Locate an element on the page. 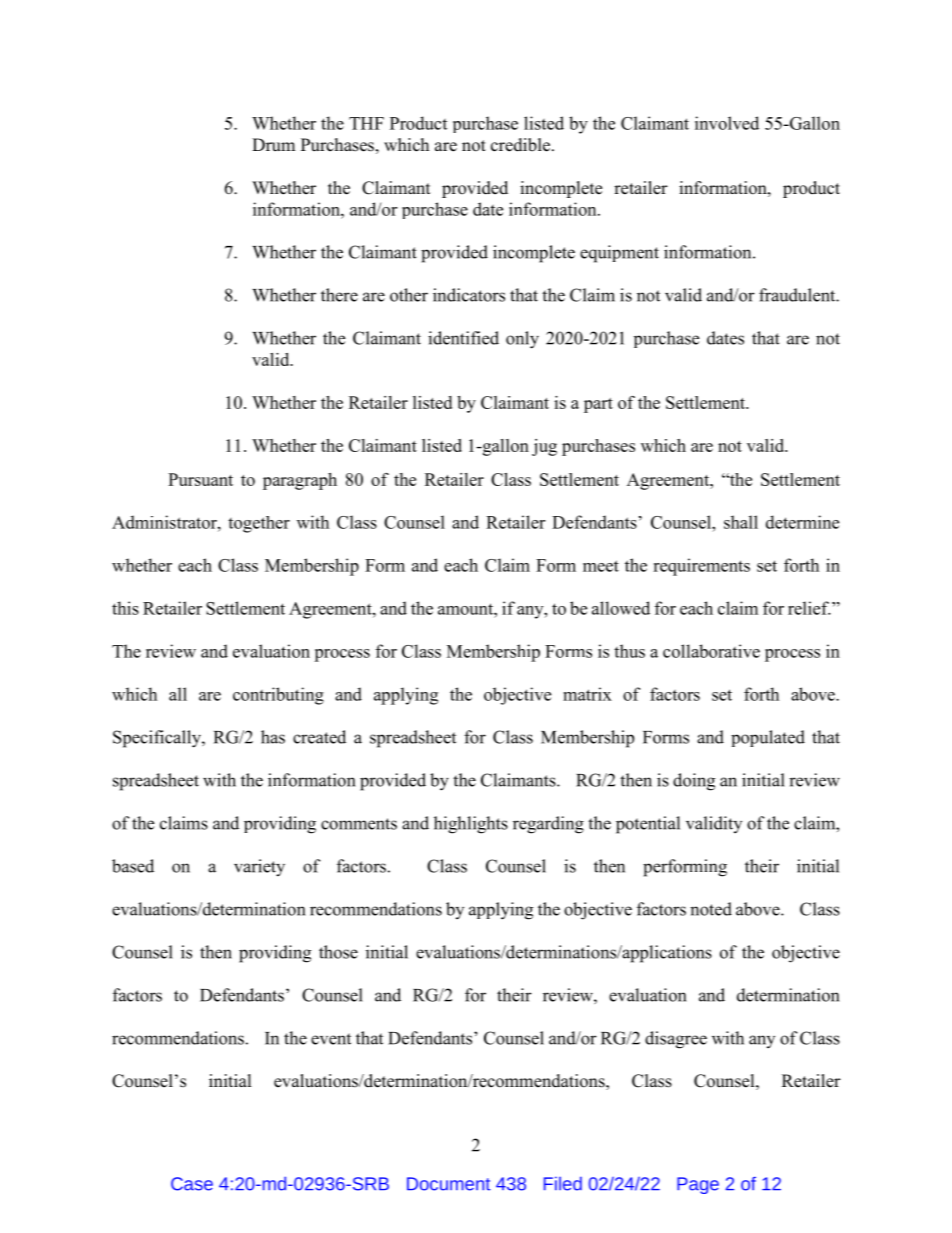 The height and width of the document is (1233, 952). Case is located at coordinates (192, 1184).
